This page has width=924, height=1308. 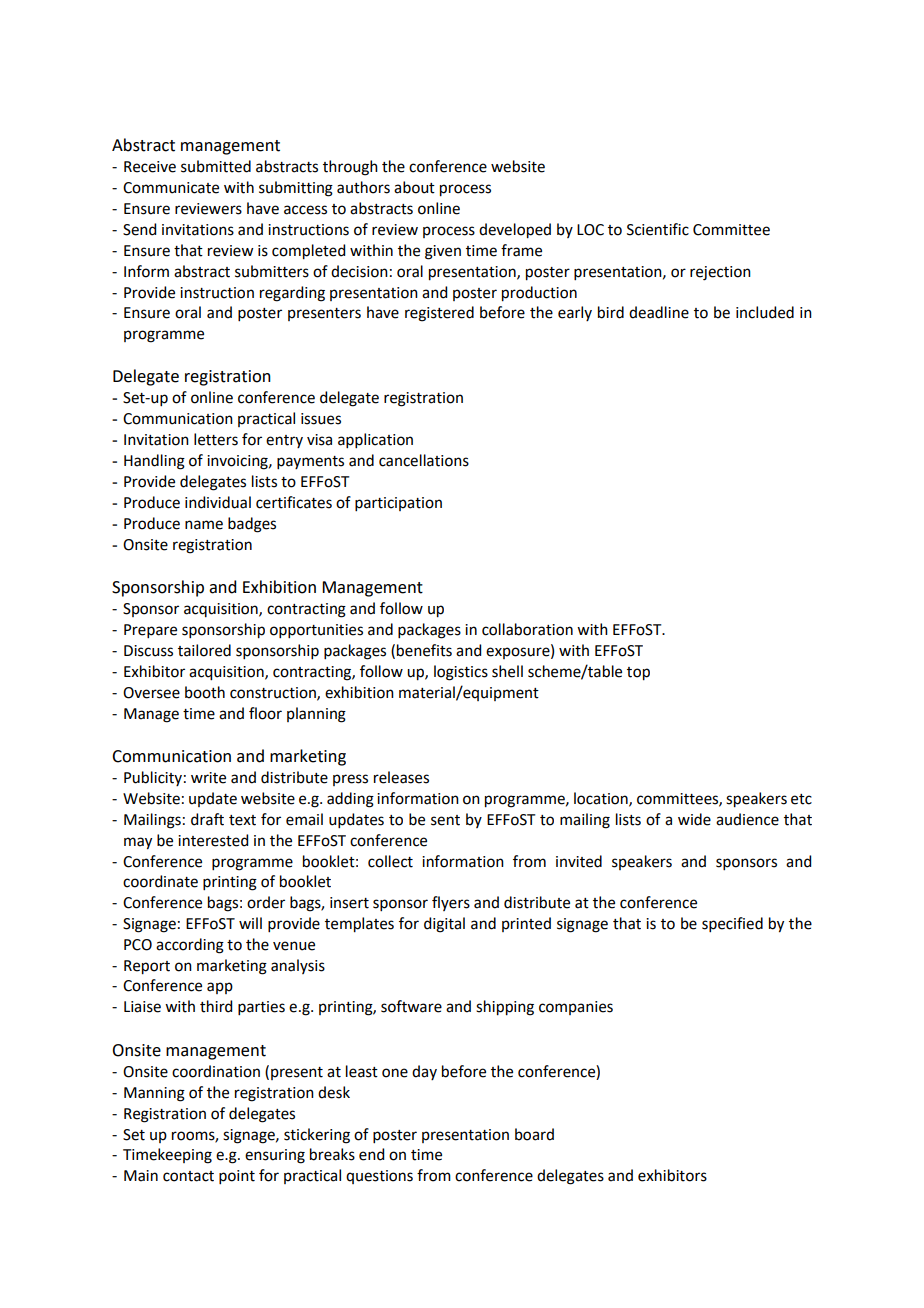 I want to click on Scientific, so click(x=658, y=229).
